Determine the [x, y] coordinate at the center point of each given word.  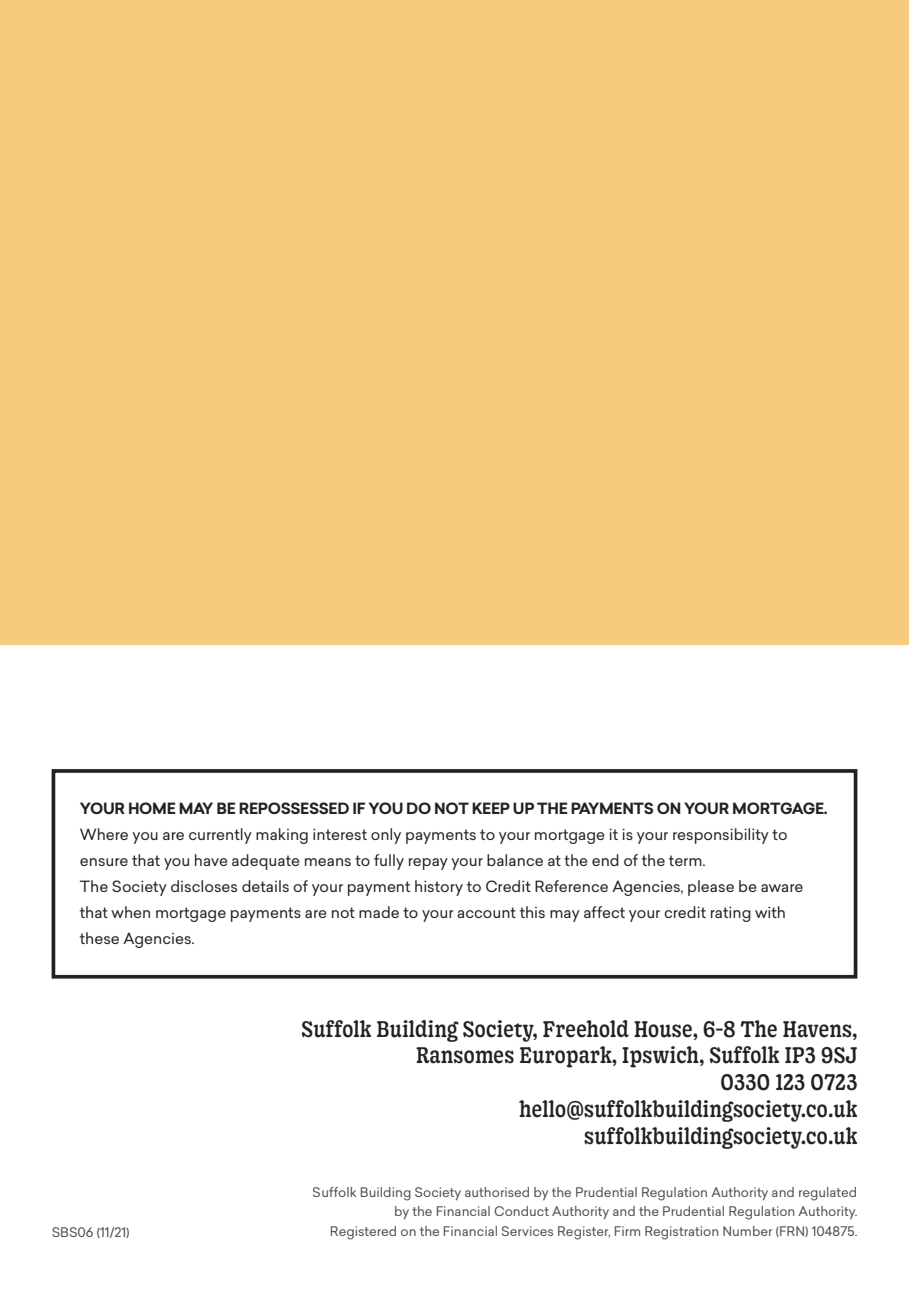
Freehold [586, 1029]
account [486, 912]
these [99, 938]
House [664, 1029]
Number [747, 1231]
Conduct [521, 1211]
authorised [497, 1192]
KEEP [491, 808]
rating [731, 914]
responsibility [721, 836]
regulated [827, 1194]
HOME [152, 808]
